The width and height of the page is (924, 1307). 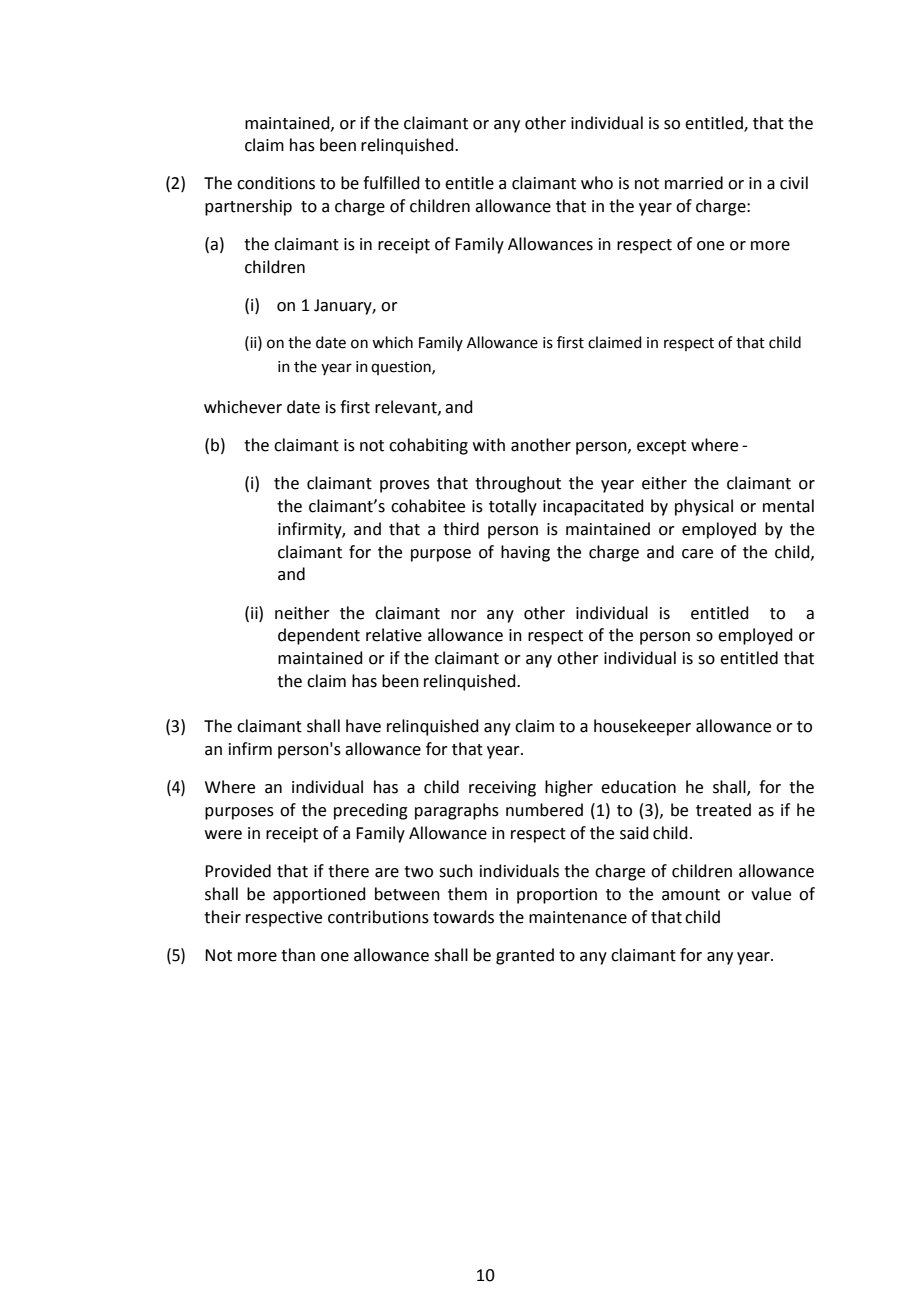 What do you see at coordinates (661, 447) in the page?
I see `except` at bounding box center [661, 447].
